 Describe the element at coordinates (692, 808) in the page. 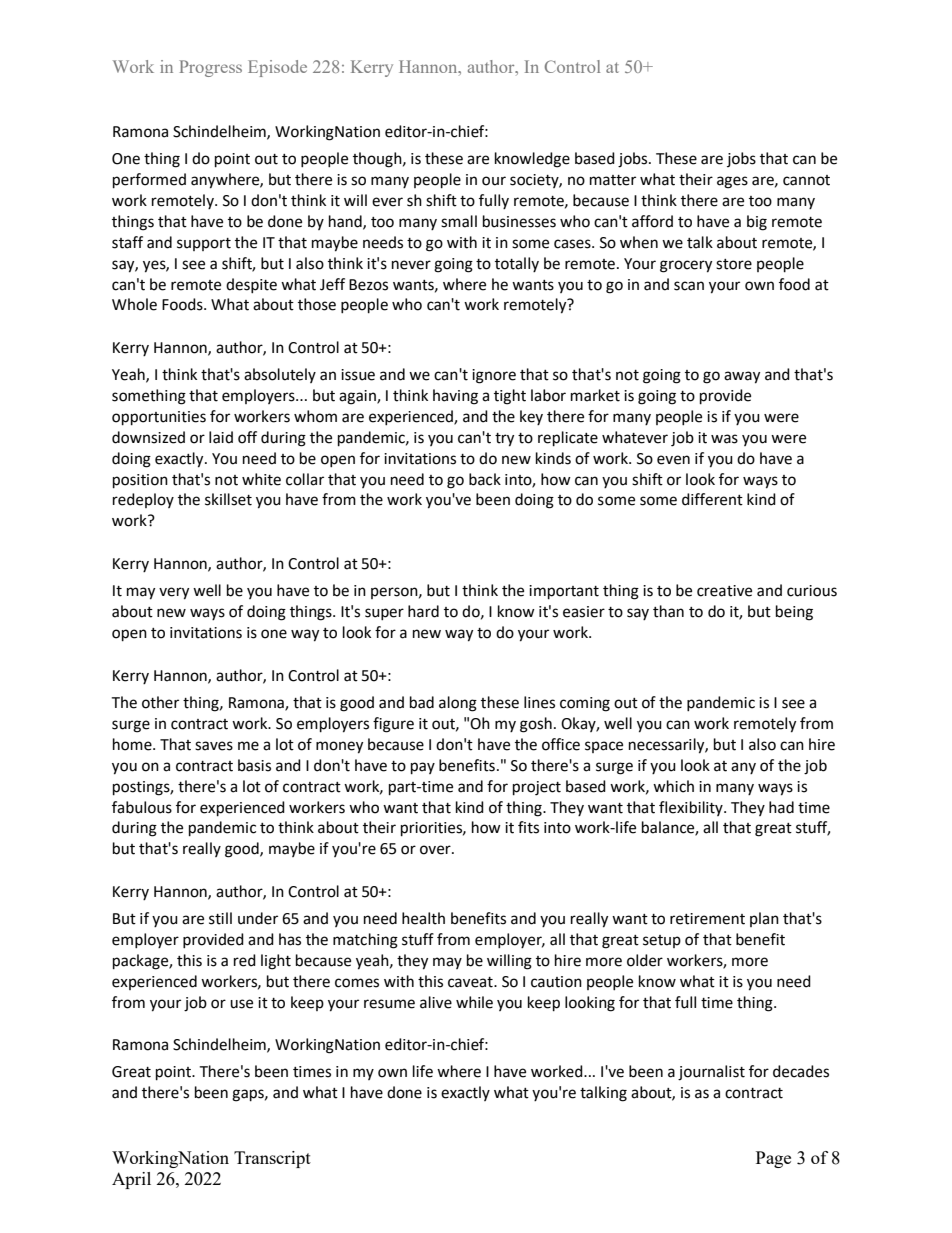

I see `flexibility` at that location.
